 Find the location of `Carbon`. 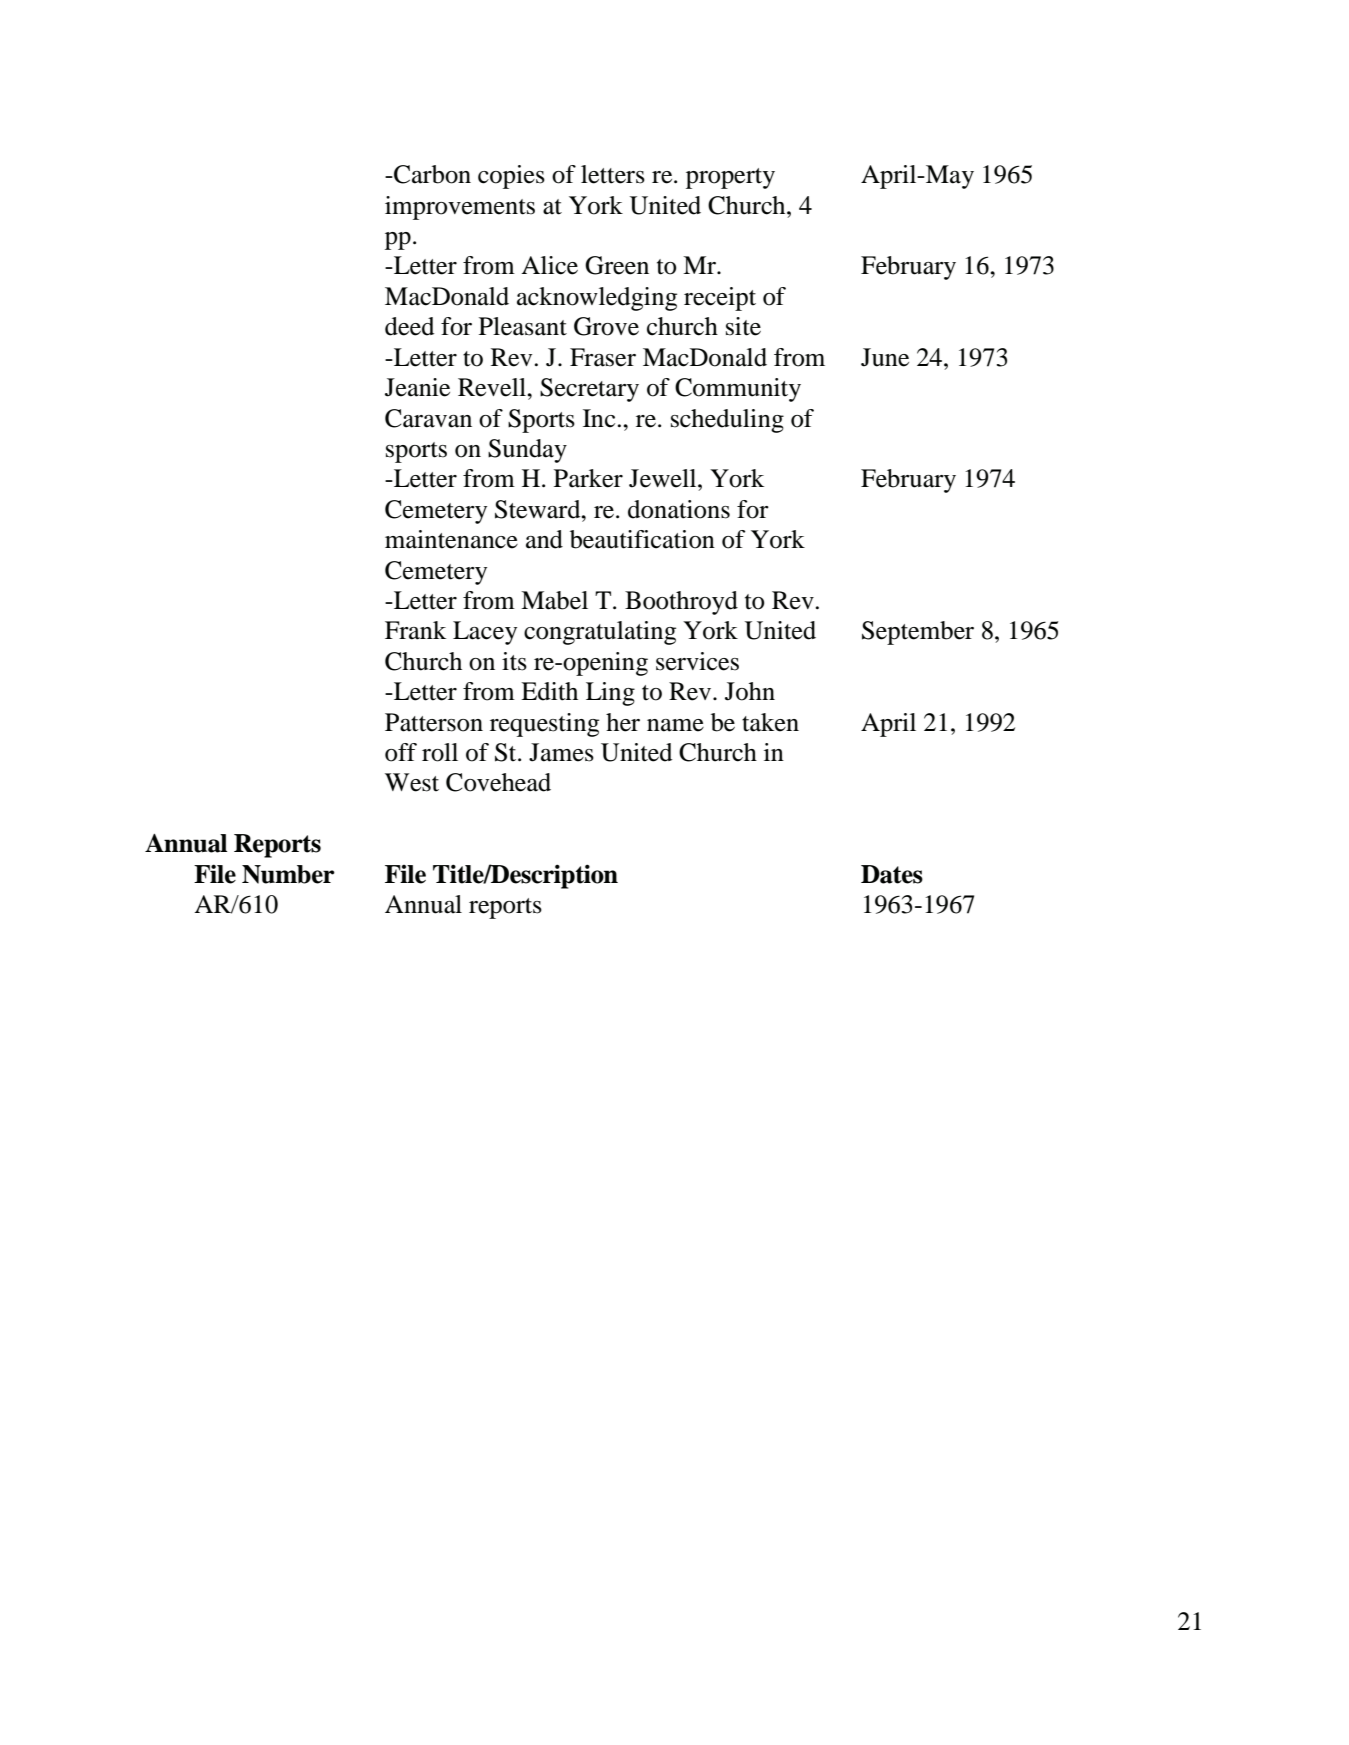

Carbon is located at coordinates (431, 174).
